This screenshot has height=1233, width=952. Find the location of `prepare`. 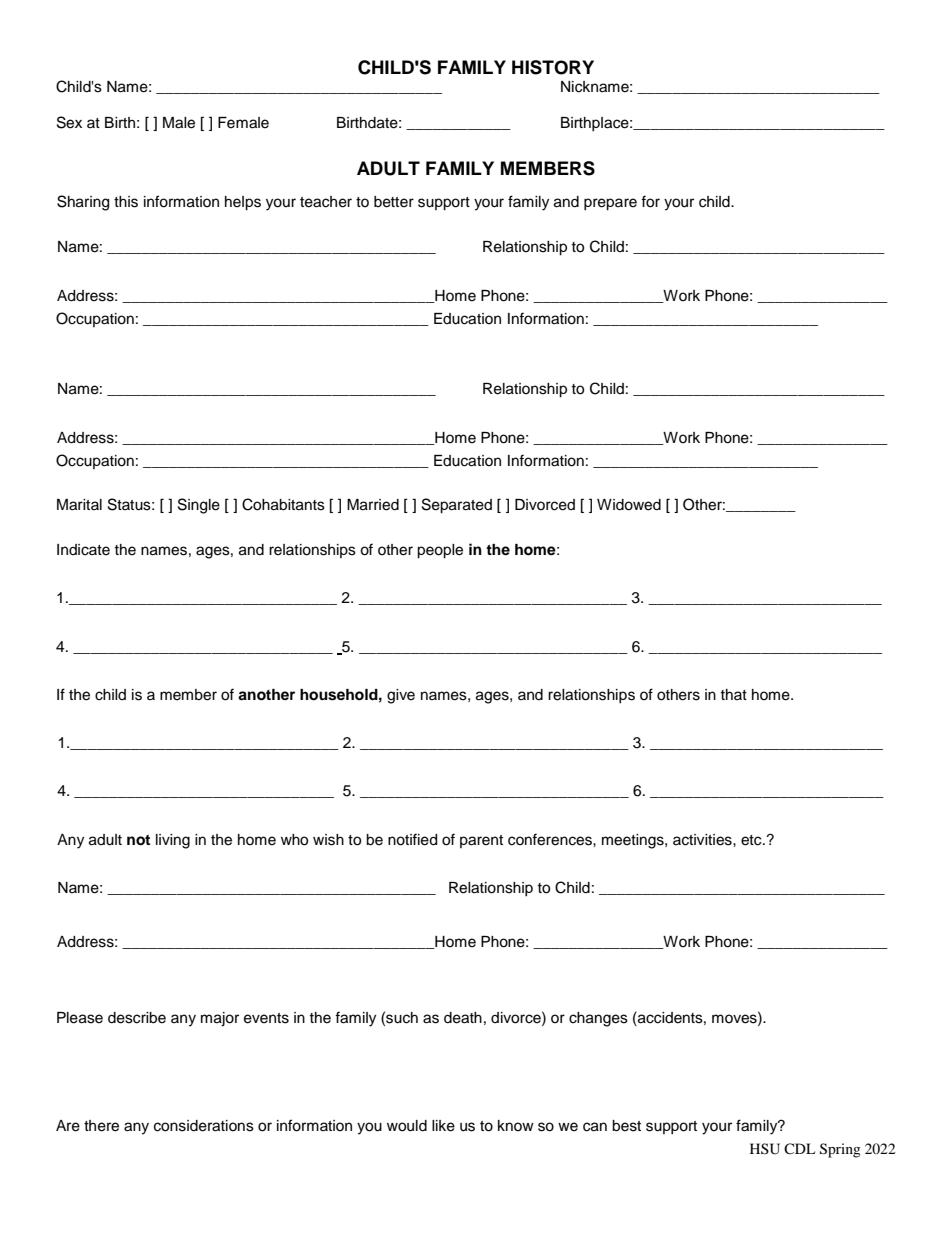

prepare is located at coordinates (610, 204).
